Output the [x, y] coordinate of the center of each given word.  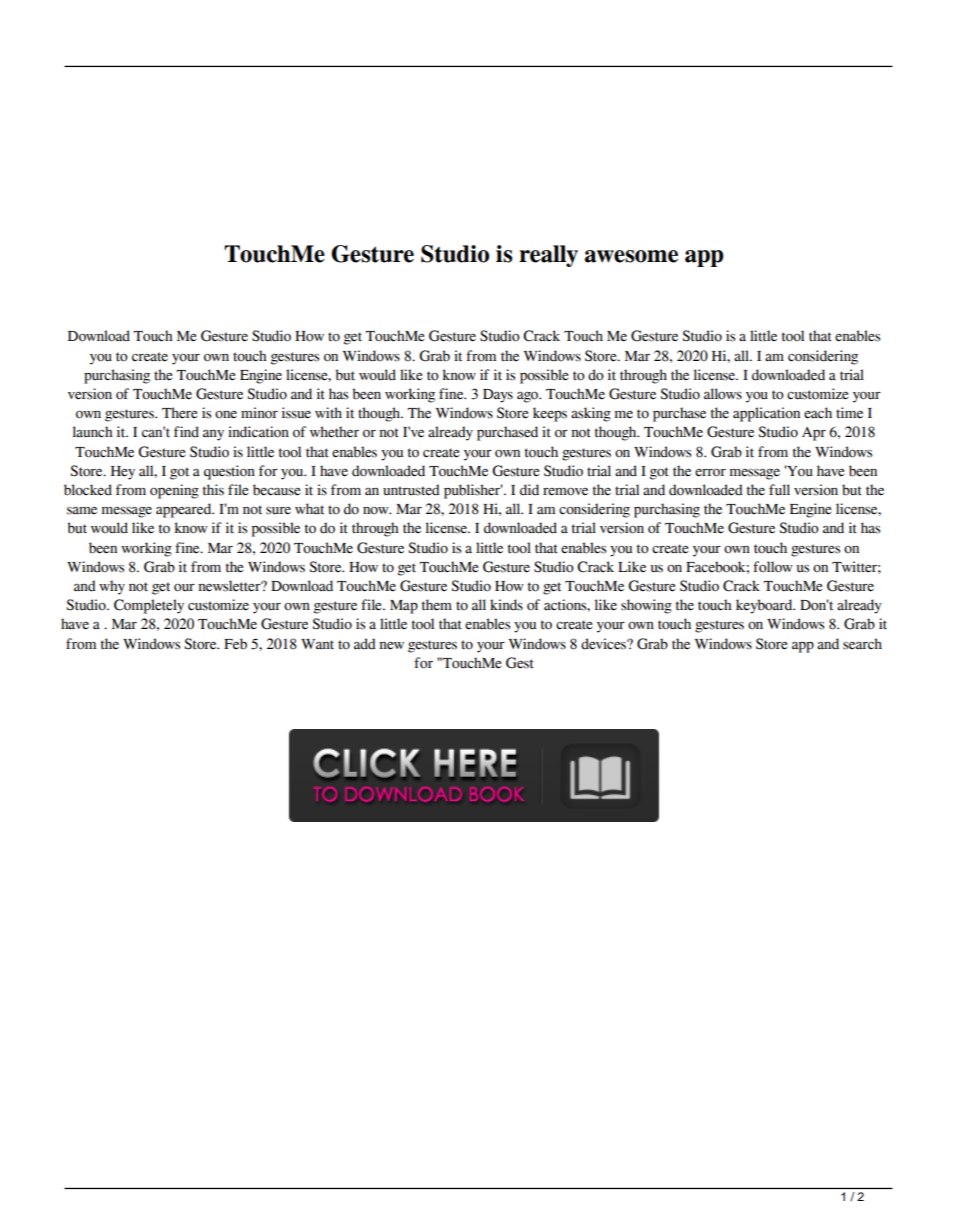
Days [498, 396]
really [548, 256]
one [226, 415]
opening [174, 491]
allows [723, 394]
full [779, 490]
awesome [631, 256]
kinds [506, 605]
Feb [235, 644]
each [818, 413]
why [112, 587]
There [179, 413]
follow [773, 567]
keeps [550, 414]
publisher [473, 491]
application [766, 414]
